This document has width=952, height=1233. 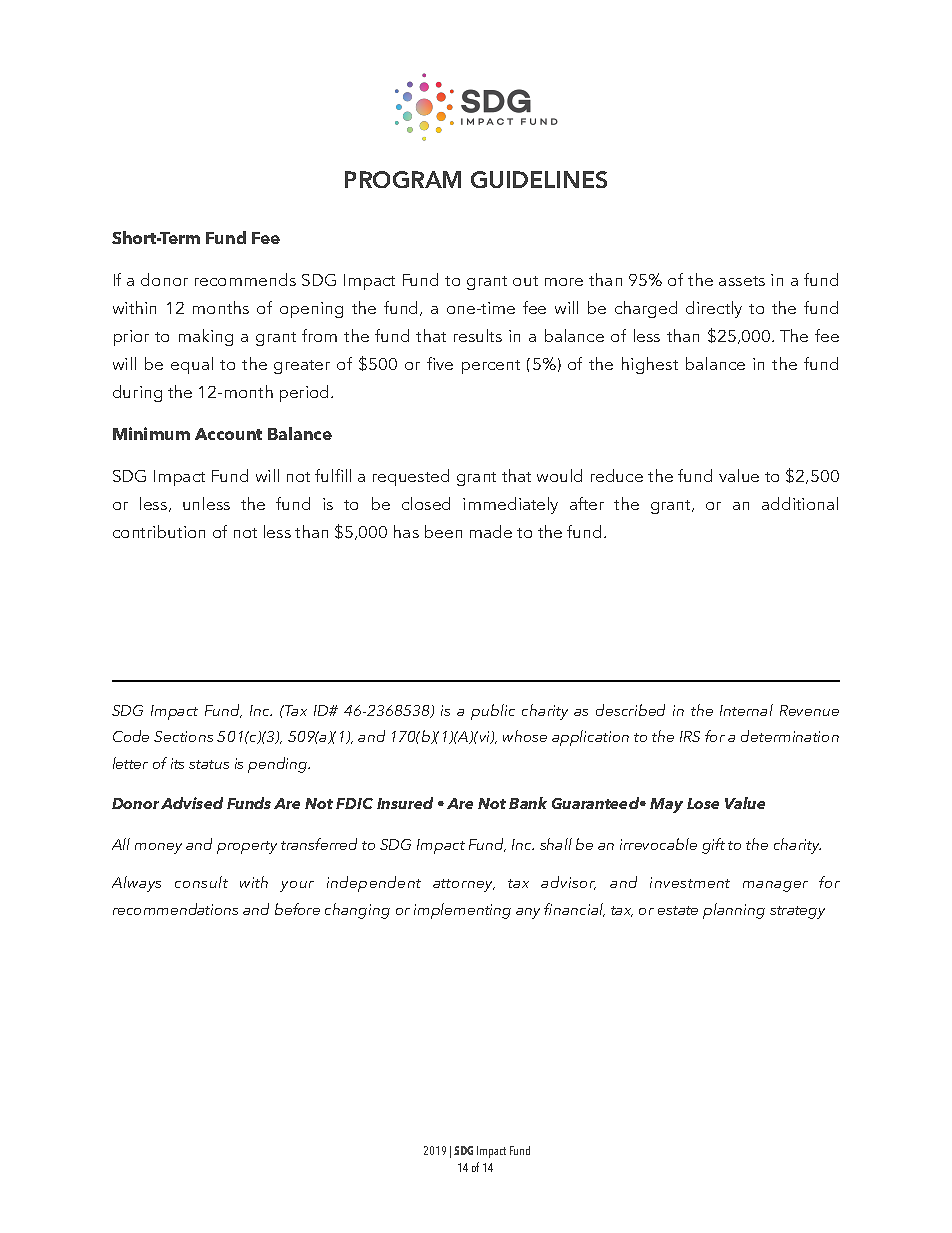 I want to click on made, so click(x=491, y=531).
